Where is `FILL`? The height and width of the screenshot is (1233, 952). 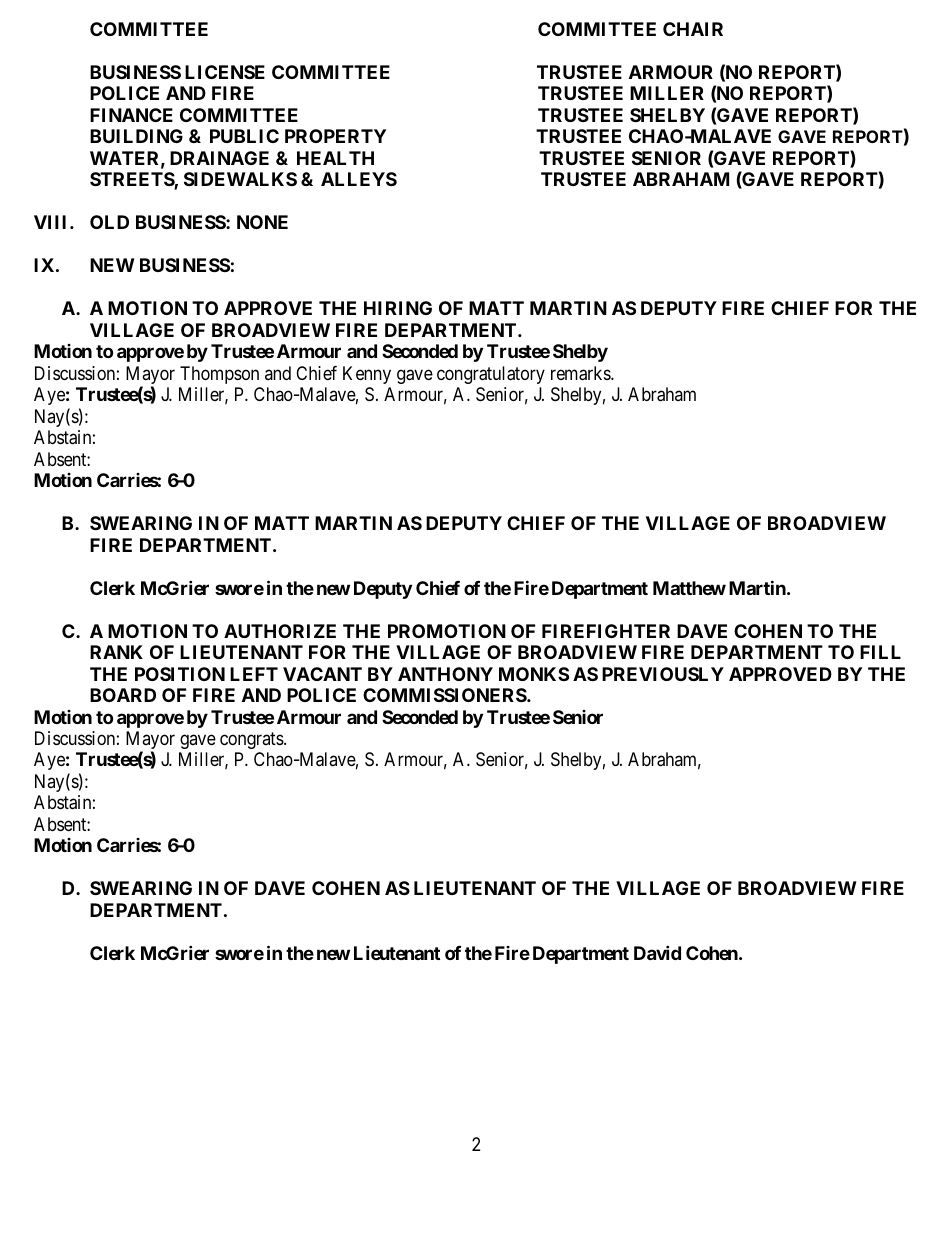 FILL is located at coordinates (880, 652).
